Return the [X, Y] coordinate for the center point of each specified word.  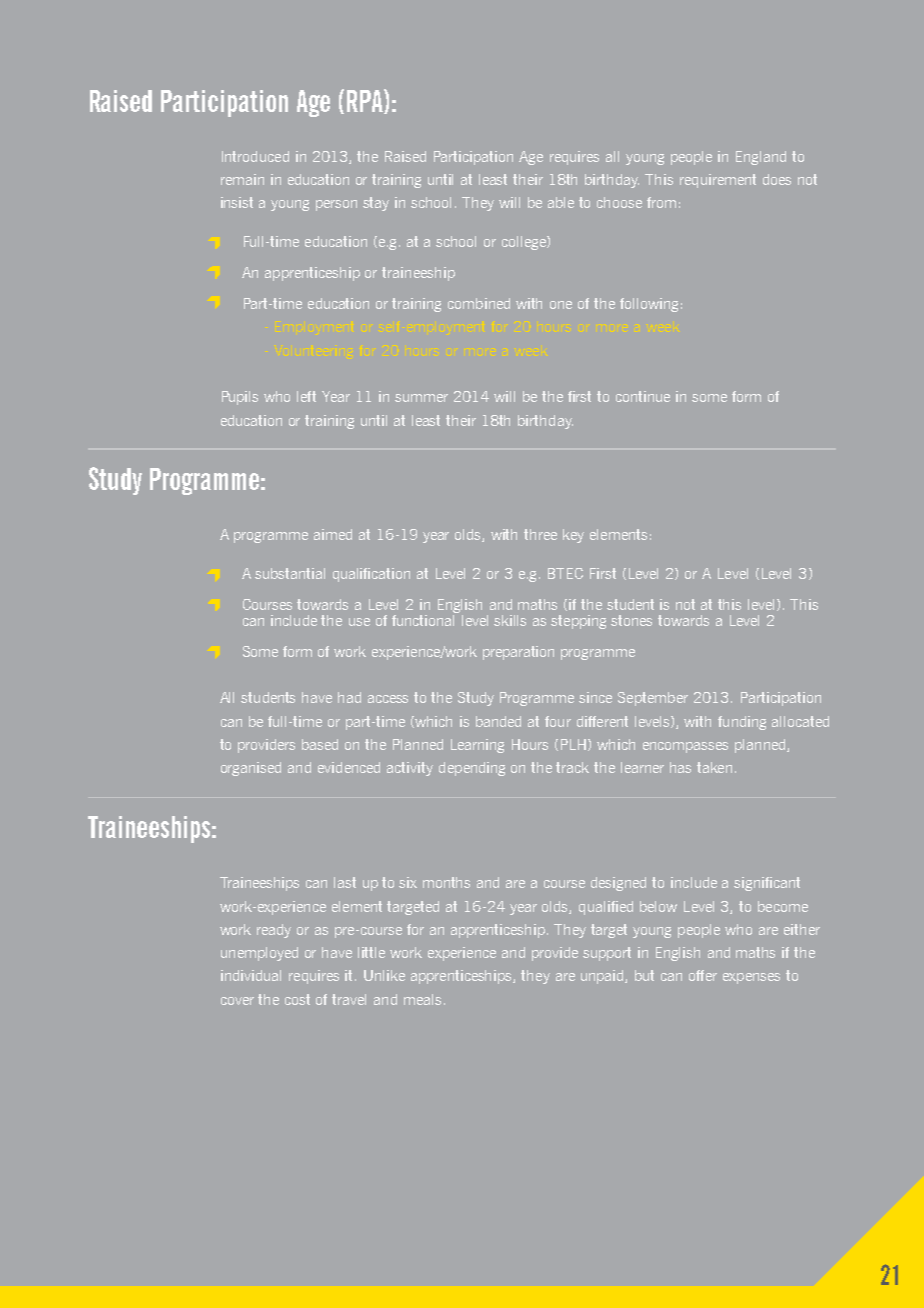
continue [643, 396]
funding [742, 723]
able [561, 202]
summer [421, 398]
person [336, 205]
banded [498, 721]
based [320, 744]
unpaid [603, 977]
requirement [718, 181]
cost [297, 999]
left [306, 396]
